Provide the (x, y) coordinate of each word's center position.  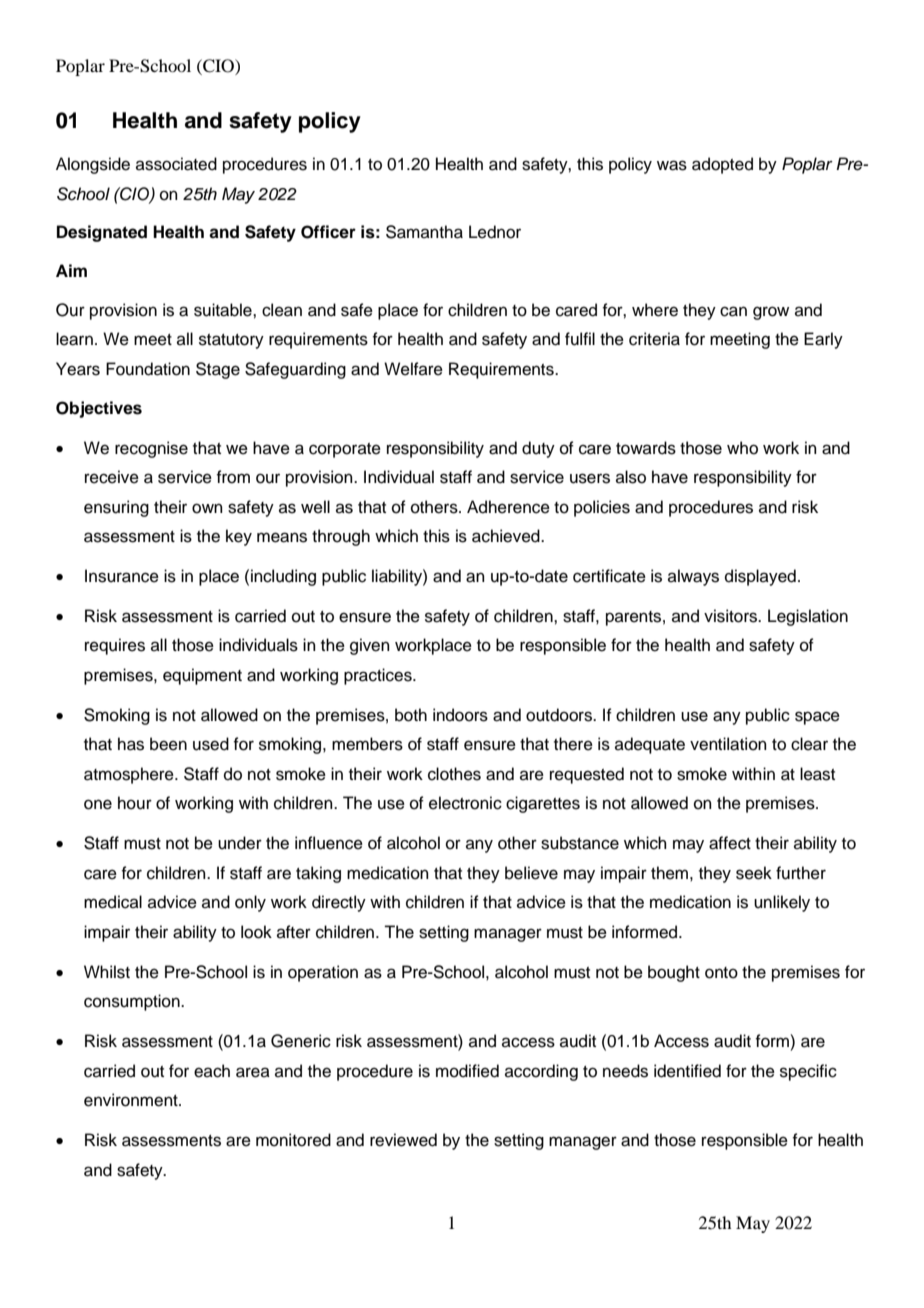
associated (176, 164)
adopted (722, 165)
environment (132, 1100)
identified (687, 1071)
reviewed (403, 1140)
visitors (732, 616)
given (370, 646)
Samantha (424, 232)
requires (115, 646)
